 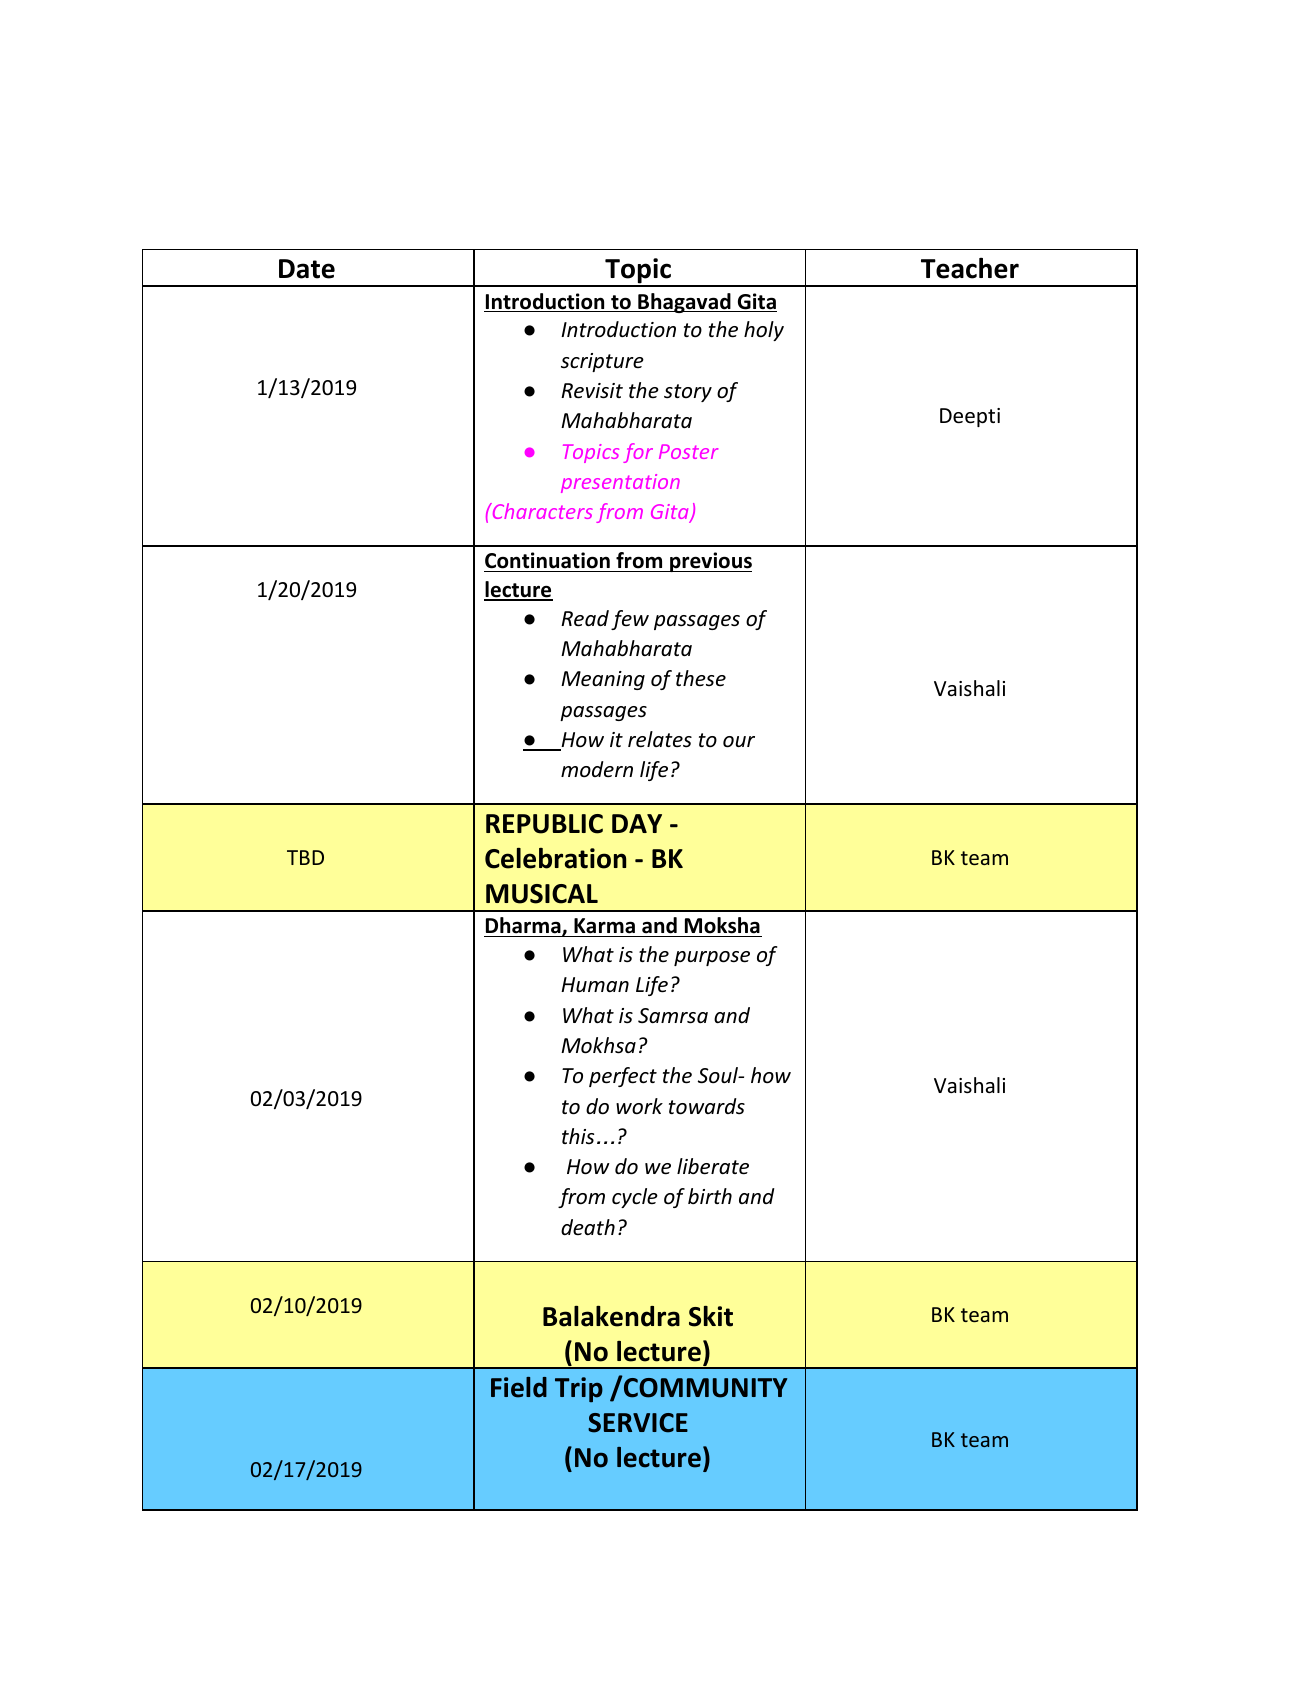 I want to click on Field, so click(x=519, y=1387).
